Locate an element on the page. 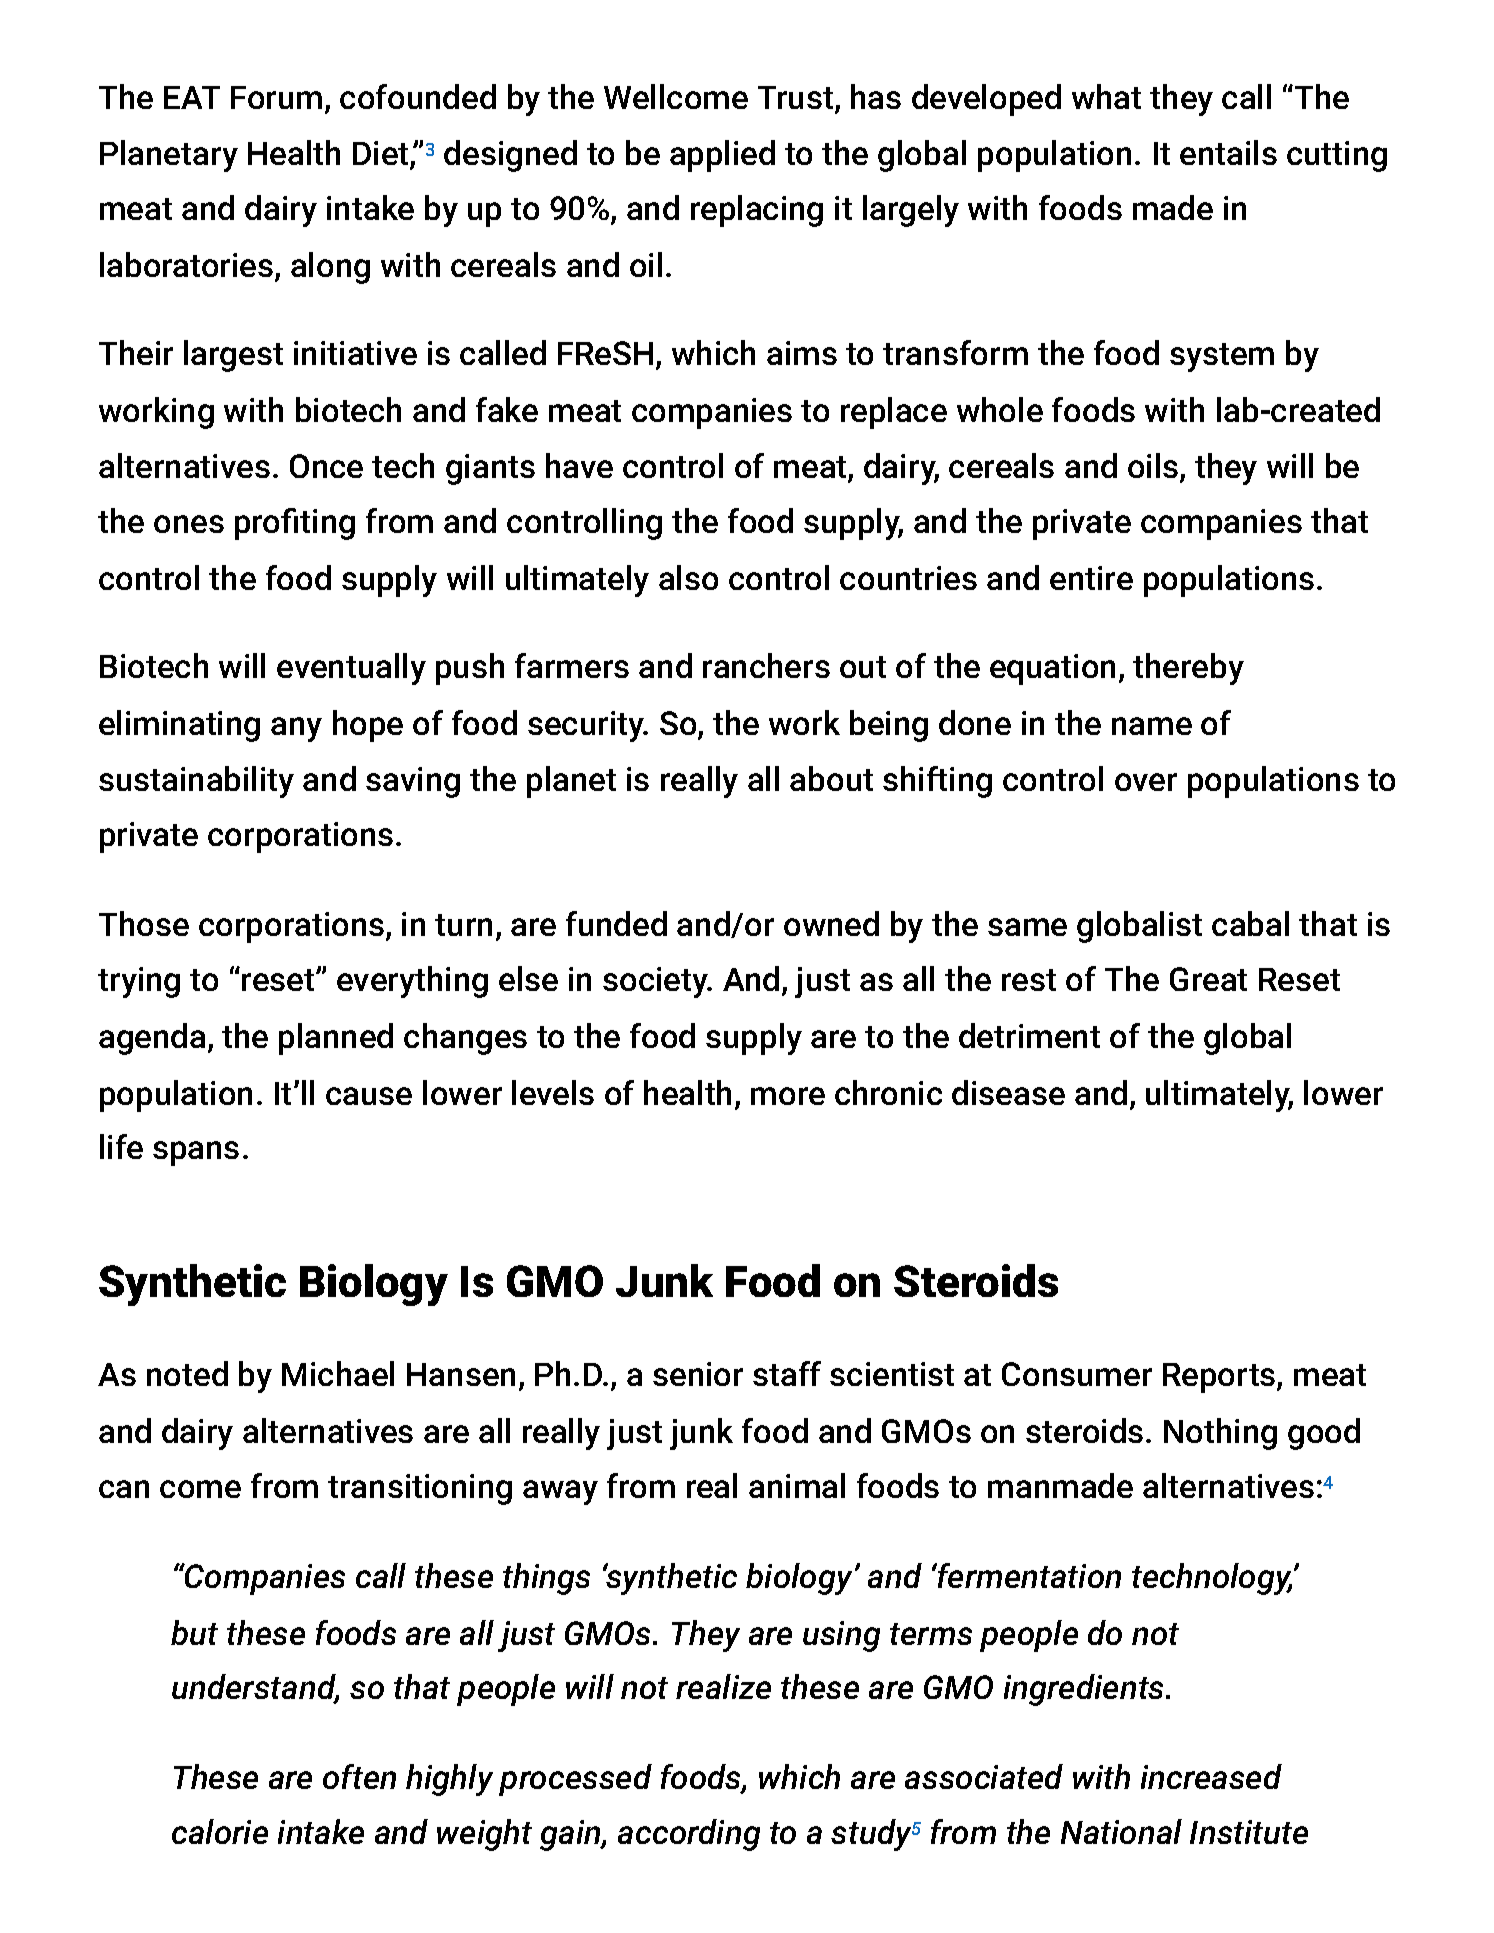 This page has height=1933, width=1494. Michael is located at coordinates (338, 1373).
